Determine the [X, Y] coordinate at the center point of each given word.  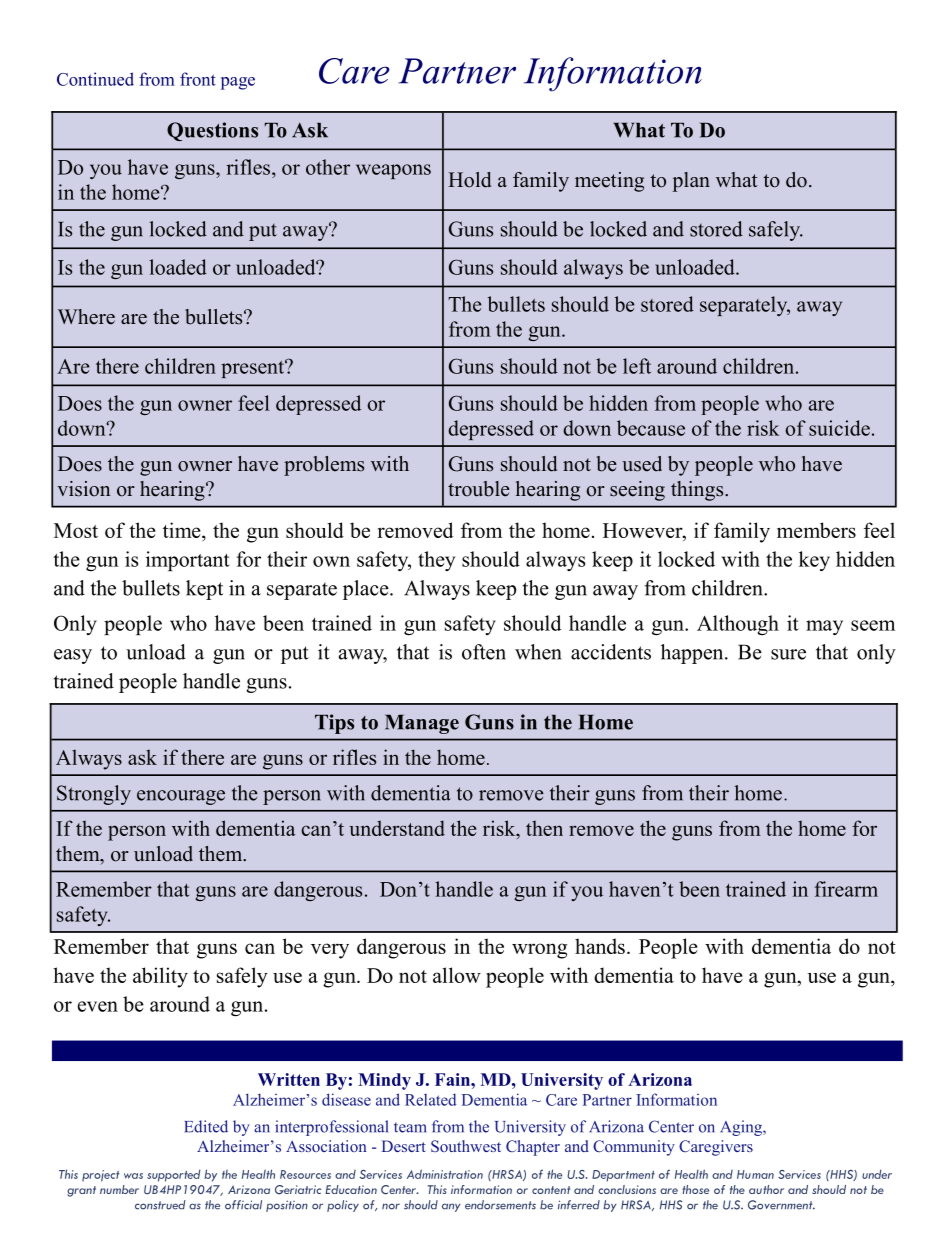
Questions [212, 131]
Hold [469, 180]
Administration [445, 1174]
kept [204, 590]
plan [691, 182]
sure [788, 654]
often [484, 652]
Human [755, 1174]
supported [174, 1175]
